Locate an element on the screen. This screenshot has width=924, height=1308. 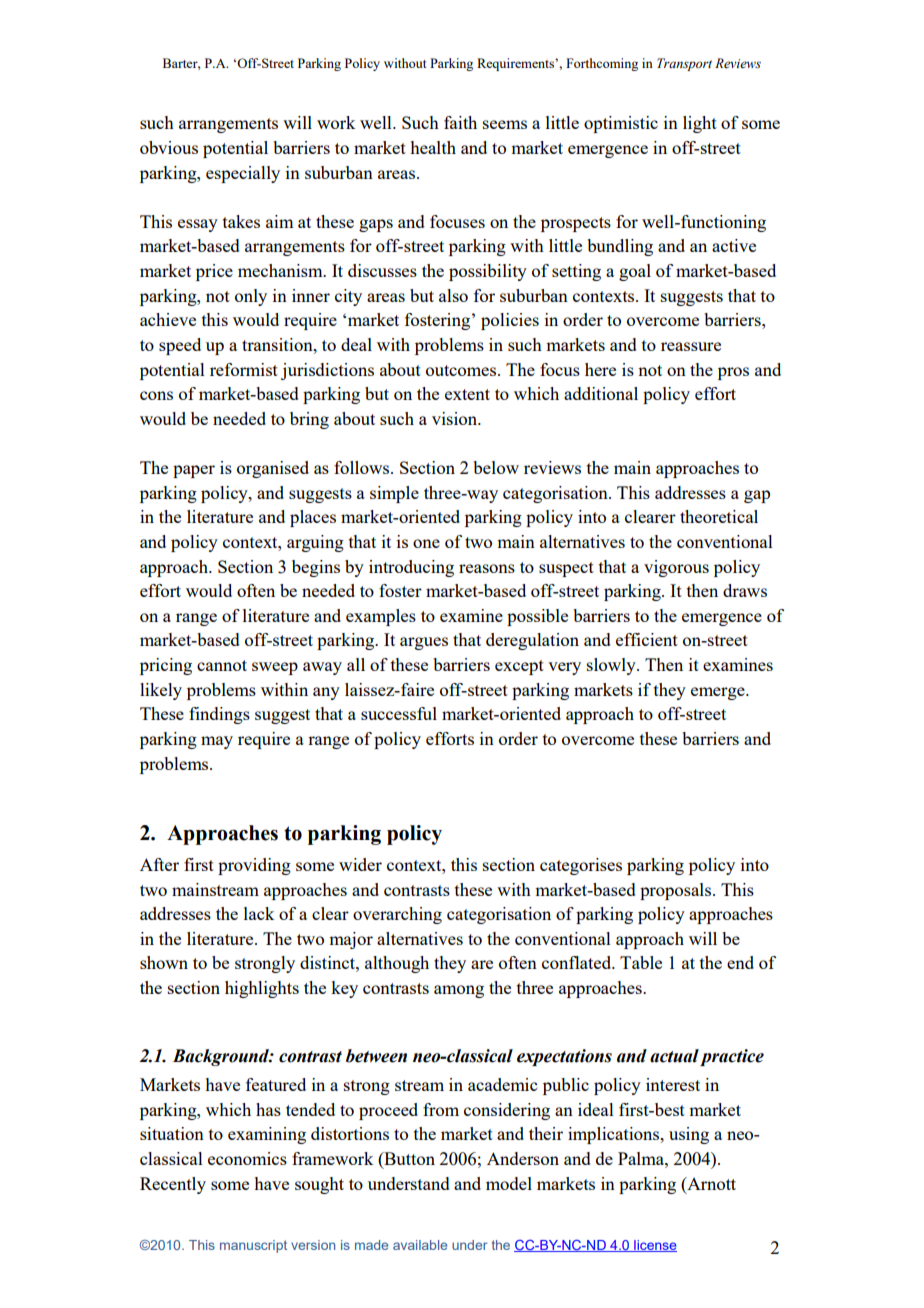
cannot is located at coordinates (222, 665).
